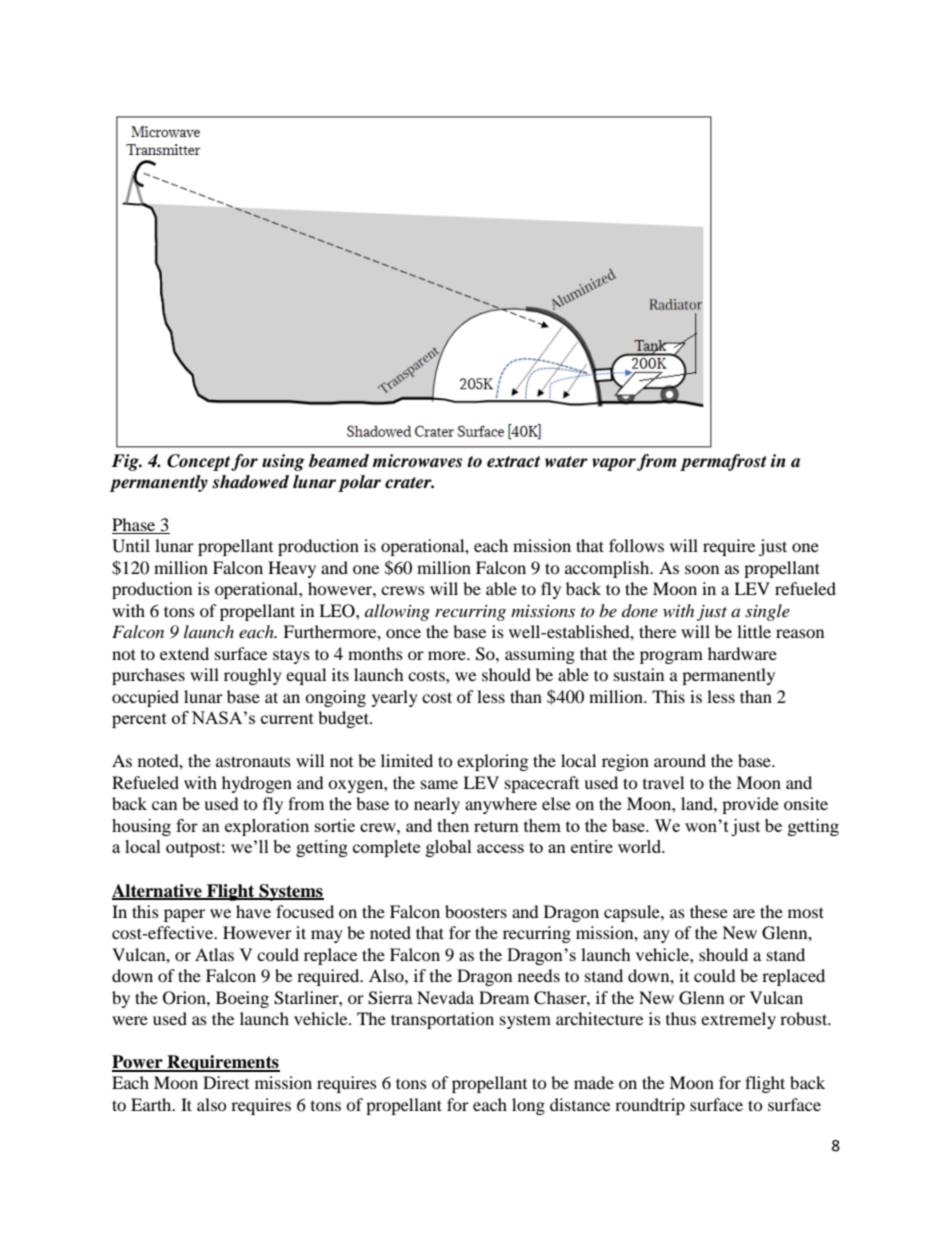  What do you see at coordinates (397, 612) in the page?
I see `allowing` at bounding box center [397, 612].
